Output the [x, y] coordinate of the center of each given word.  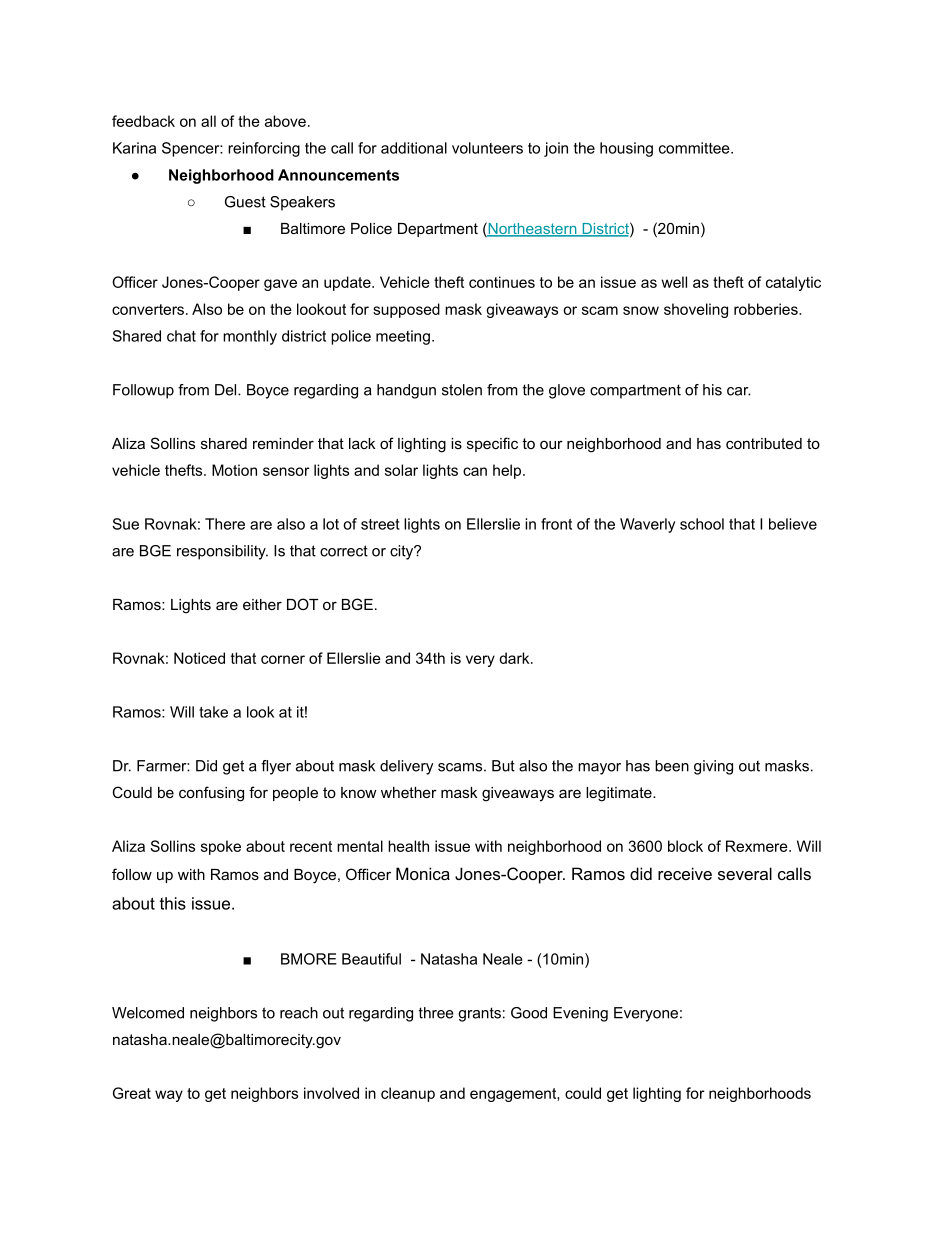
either [262, 604]
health [408, 846]
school [702, 524]
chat [181, 336]
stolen [462, 390]
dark [515, 658]
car [739, 391]
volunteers [487, 148]
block [685, 846]
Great [132, 1093]
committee [695, 148]
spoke [221, 847]
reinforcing [264, 149]
